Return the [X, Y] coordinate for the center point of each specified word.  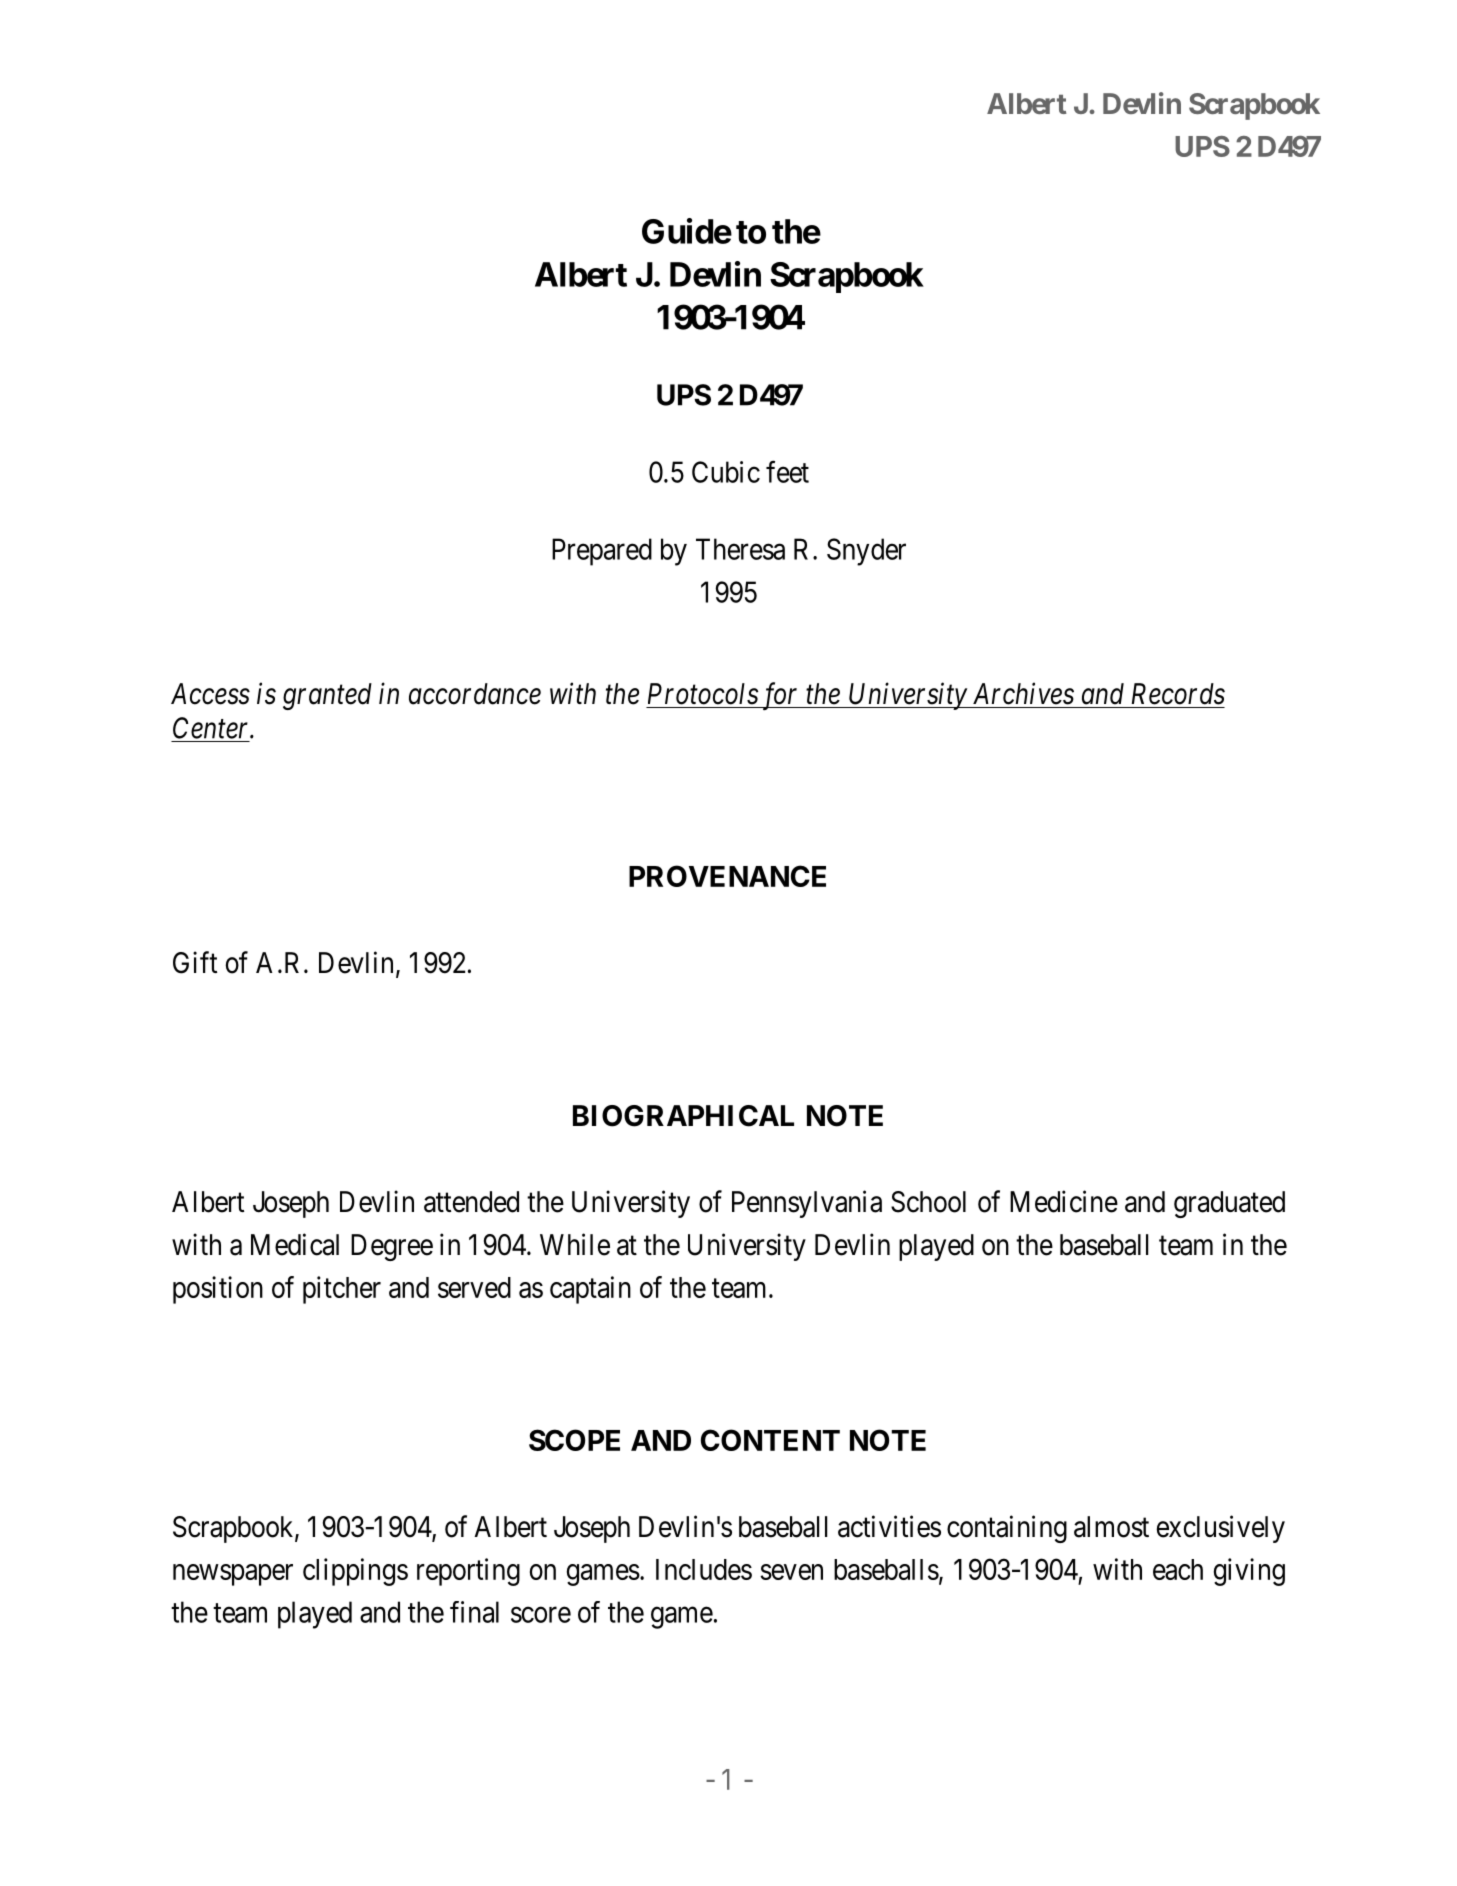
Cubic [726, 472]
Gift [195, 962]
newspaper [233, 1575]
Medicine [1064, 1201]
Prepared [602, 552]
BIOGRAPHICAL [683, 1116]
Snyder [866, 552]
